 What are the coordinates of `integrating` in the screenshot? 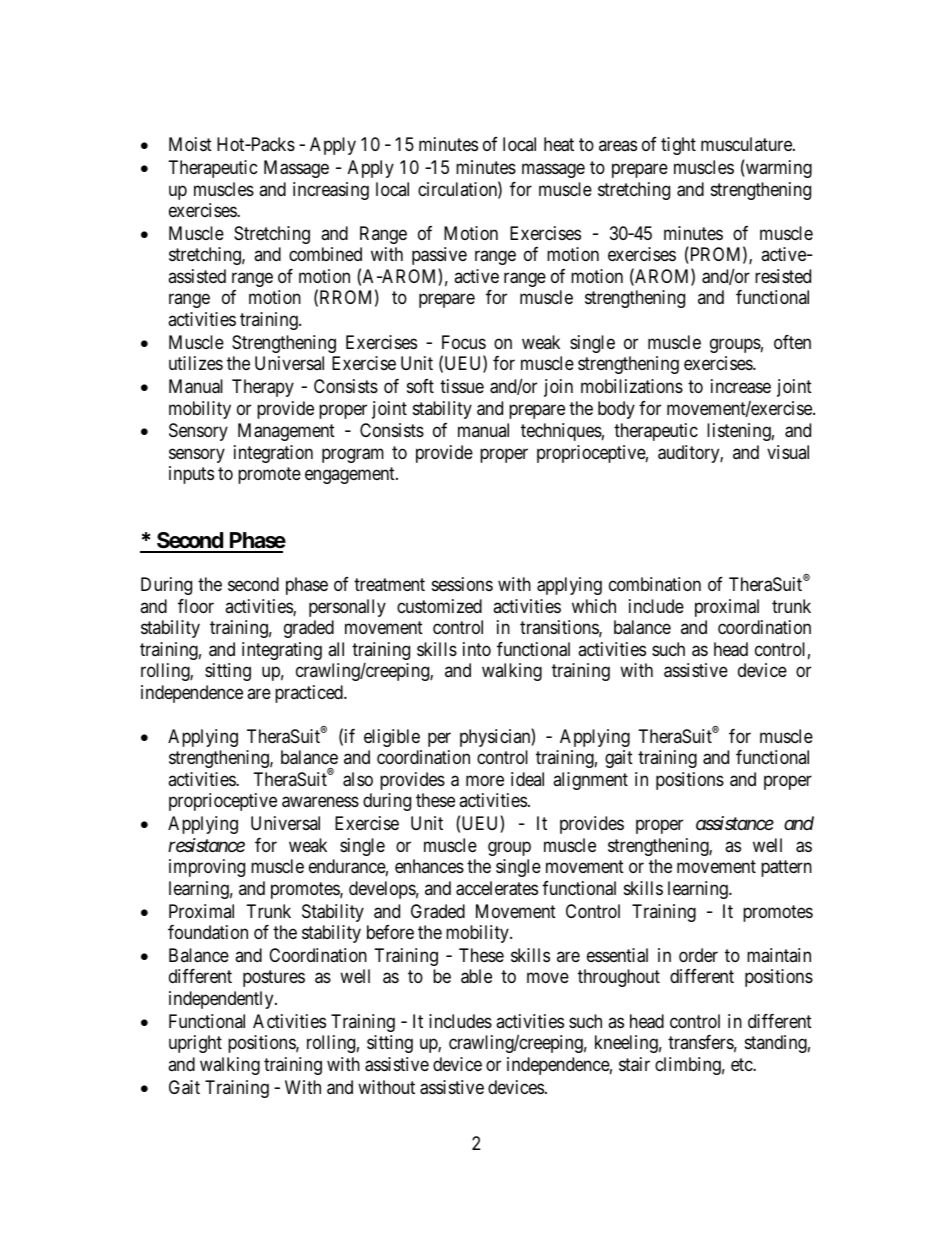 It's located at (282, 651).
